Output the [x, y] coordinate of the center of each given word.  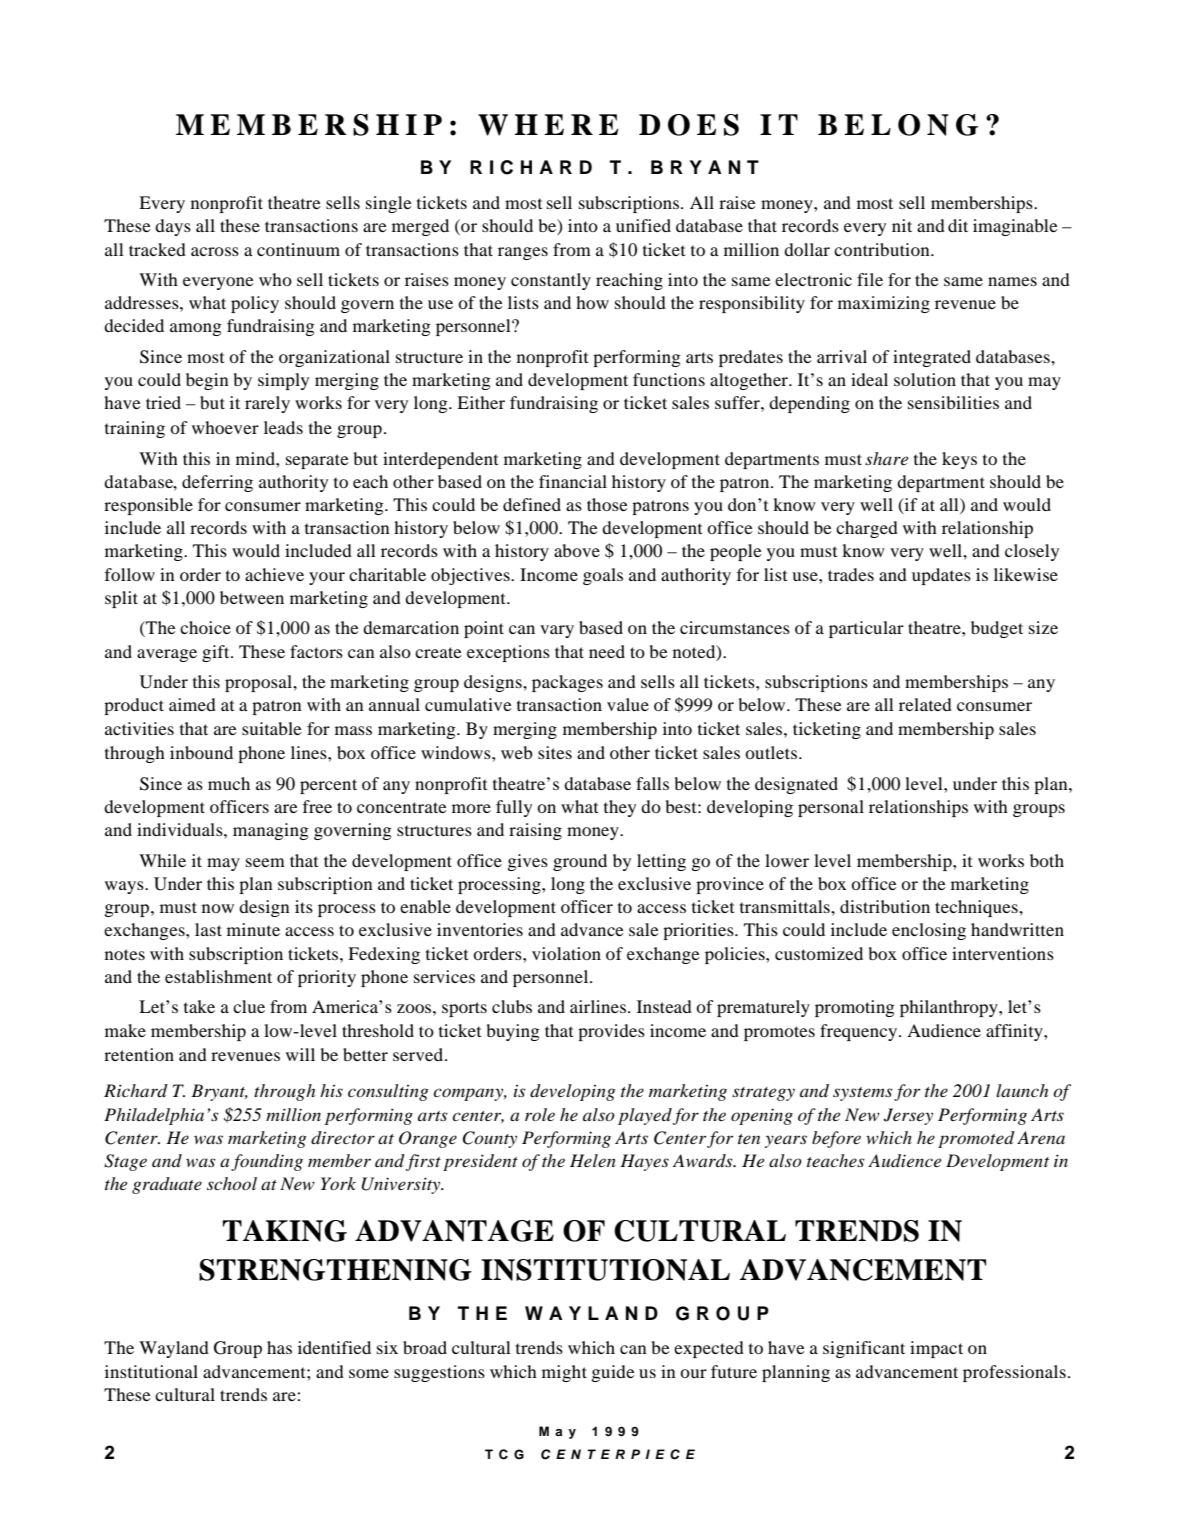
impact [936, 1349]
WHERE [548, 125]
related [925, 704]
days [173, 227]
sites [555, 752]
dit [958, 225]
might [564, 1373]
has [279, 1347]
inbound [201, 752]
